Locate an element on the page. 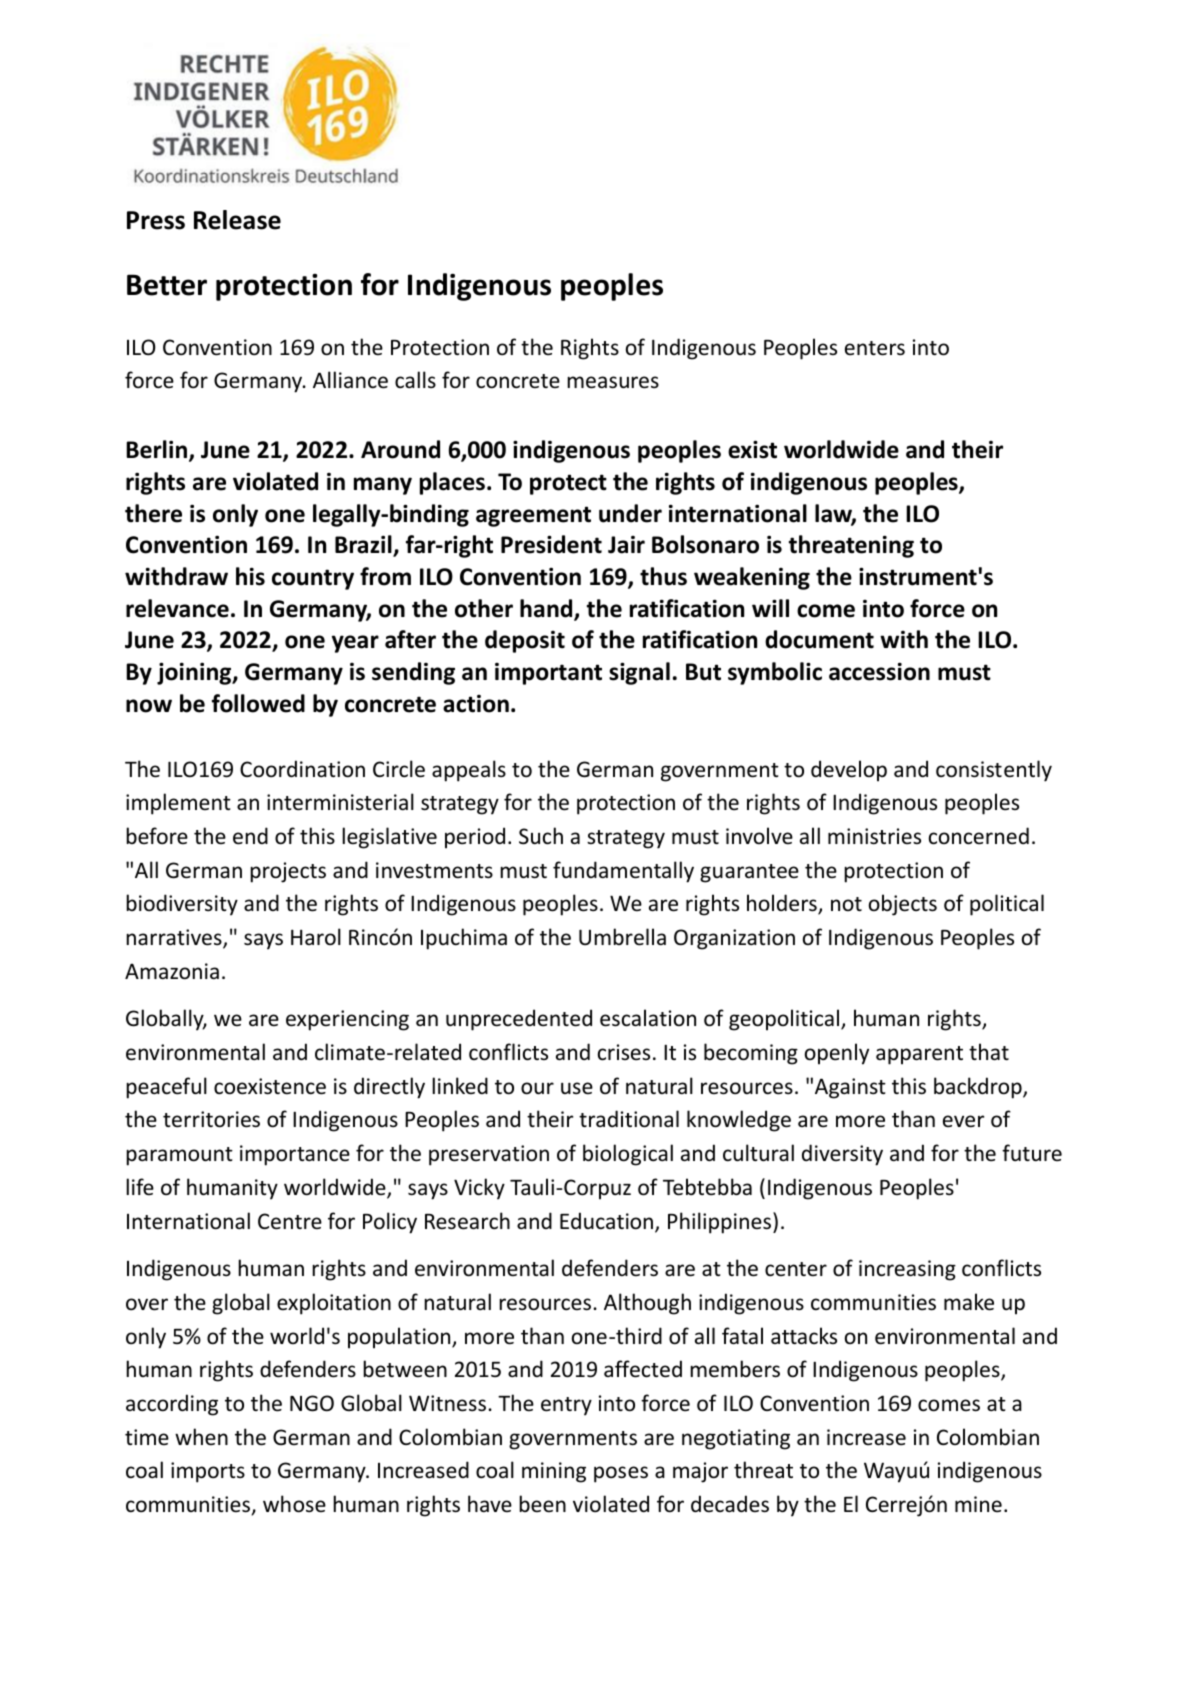 Image resolution: width=1191 pixels, height=1684 pixels. imports is located at coordinates (208, 1472).
